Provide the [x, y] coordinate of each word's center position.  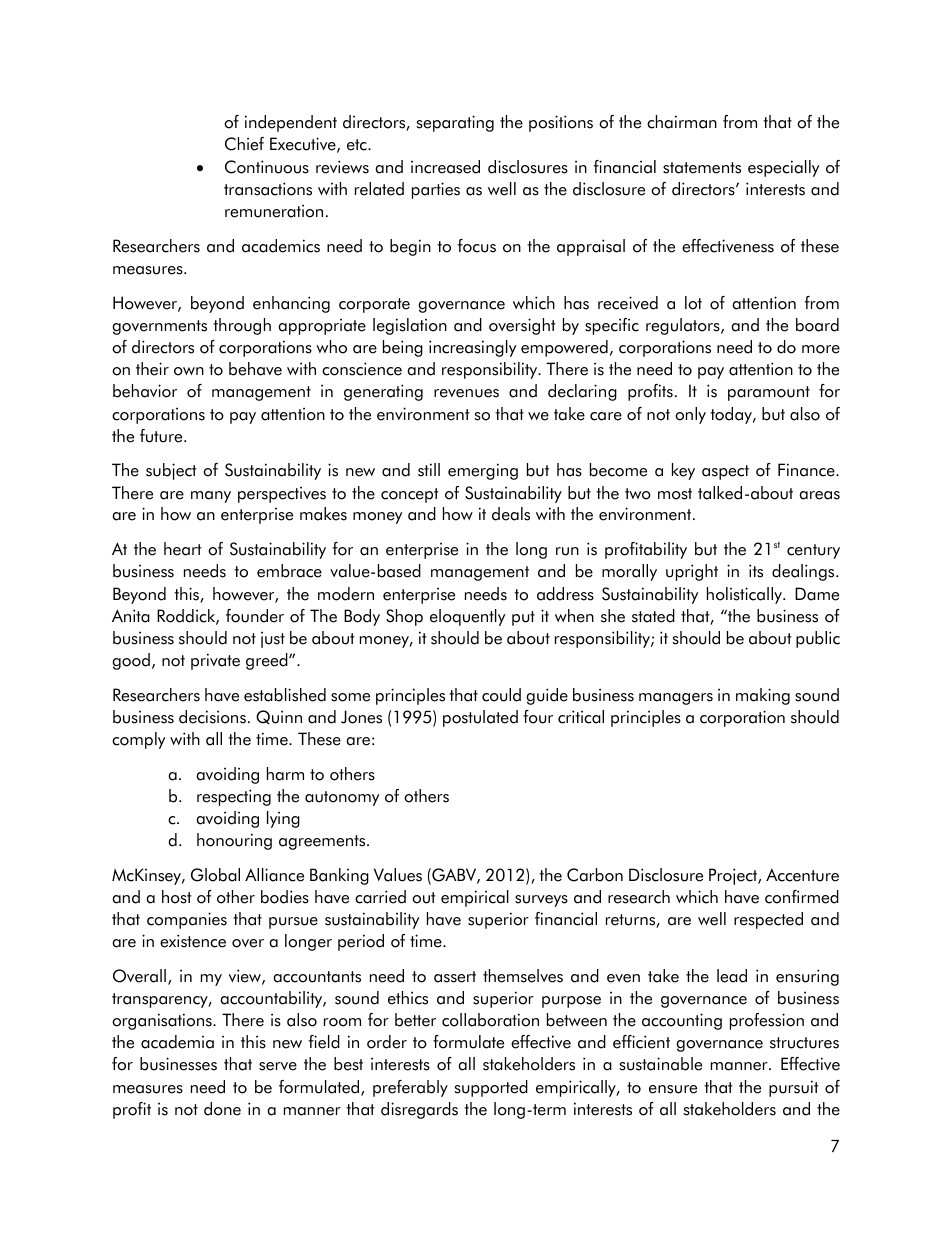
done [222, 1109]
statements [702, 168]
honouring [234, 841]
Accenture [802, 875]
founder [255, 616]
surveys [541, 901]
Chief [244, 144]
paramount [769, 393]
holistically [746, 595]
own [189, 371]
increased [445, 167]
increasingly [472, 348]
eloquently [467, 617]
